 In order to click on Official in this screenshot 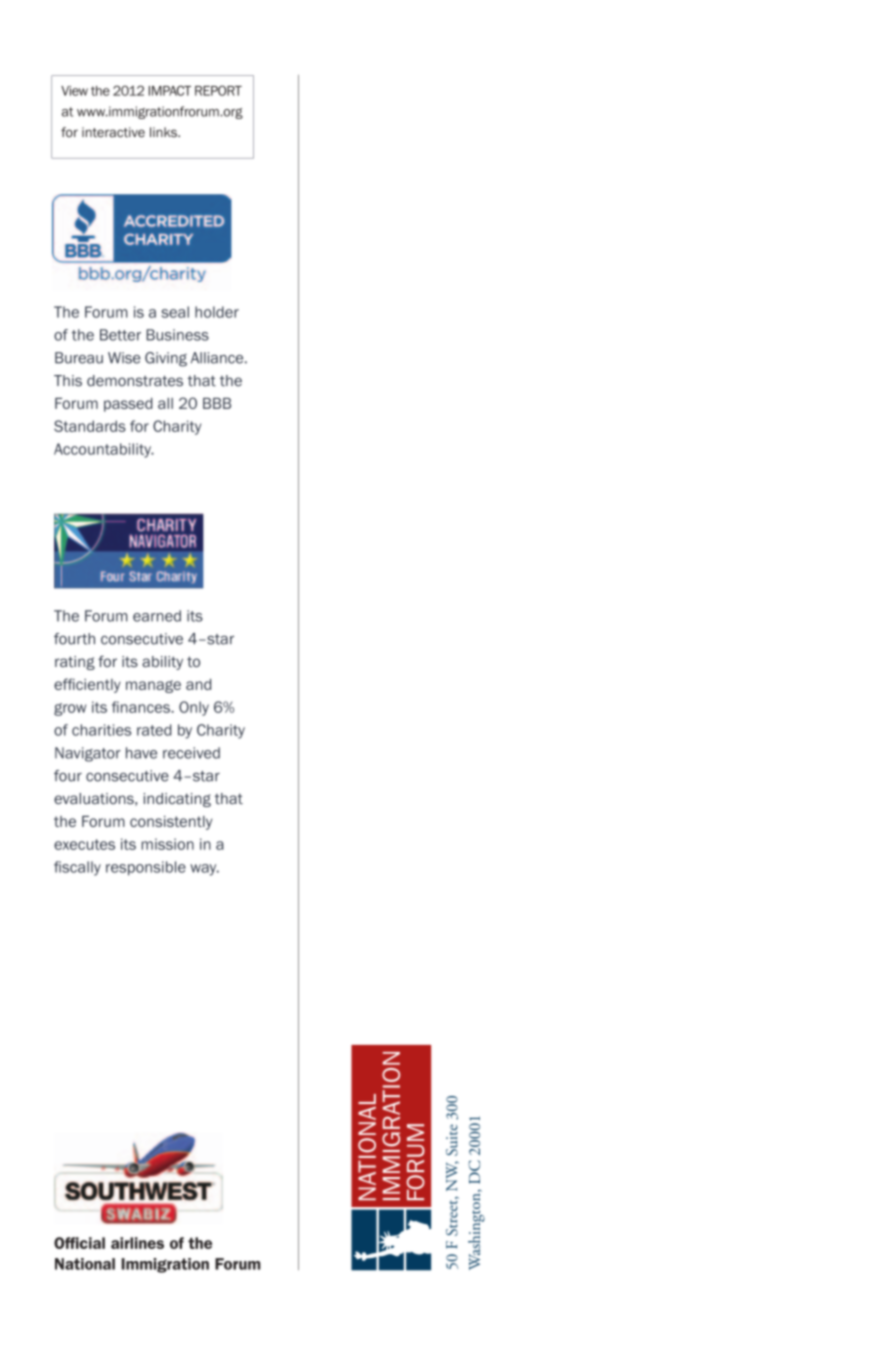, I will do `click(79, 1243)`.
